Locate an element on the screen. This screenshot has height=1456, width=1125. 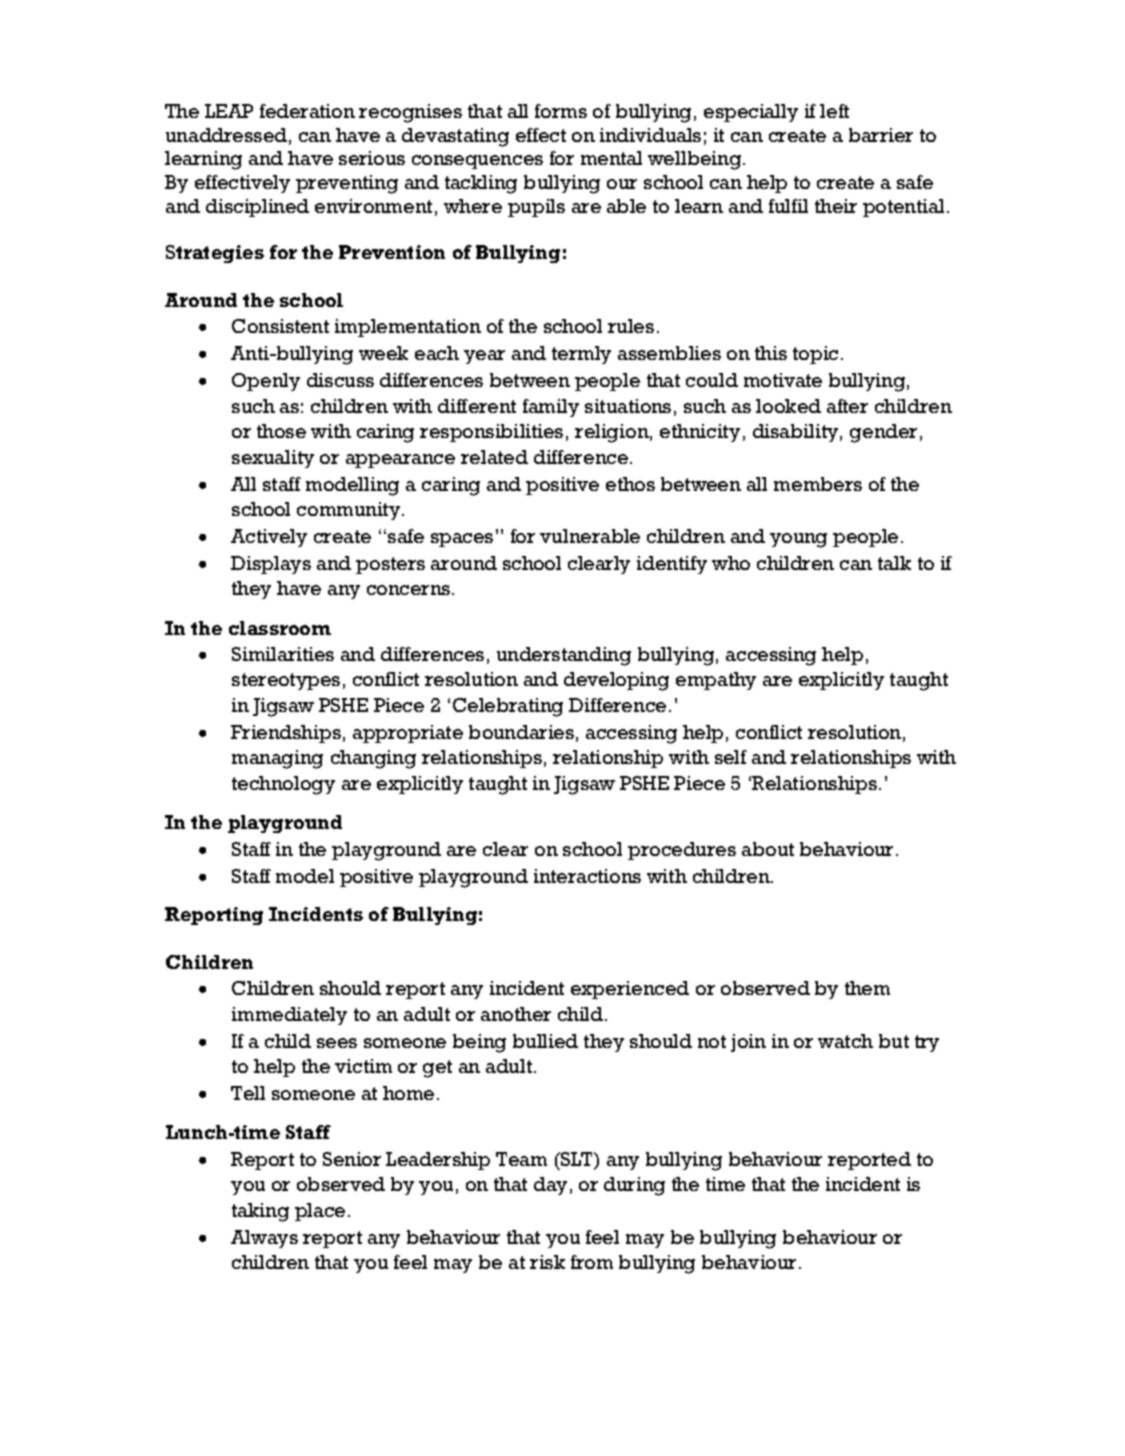
mental is located at coordinates (611, 158).
